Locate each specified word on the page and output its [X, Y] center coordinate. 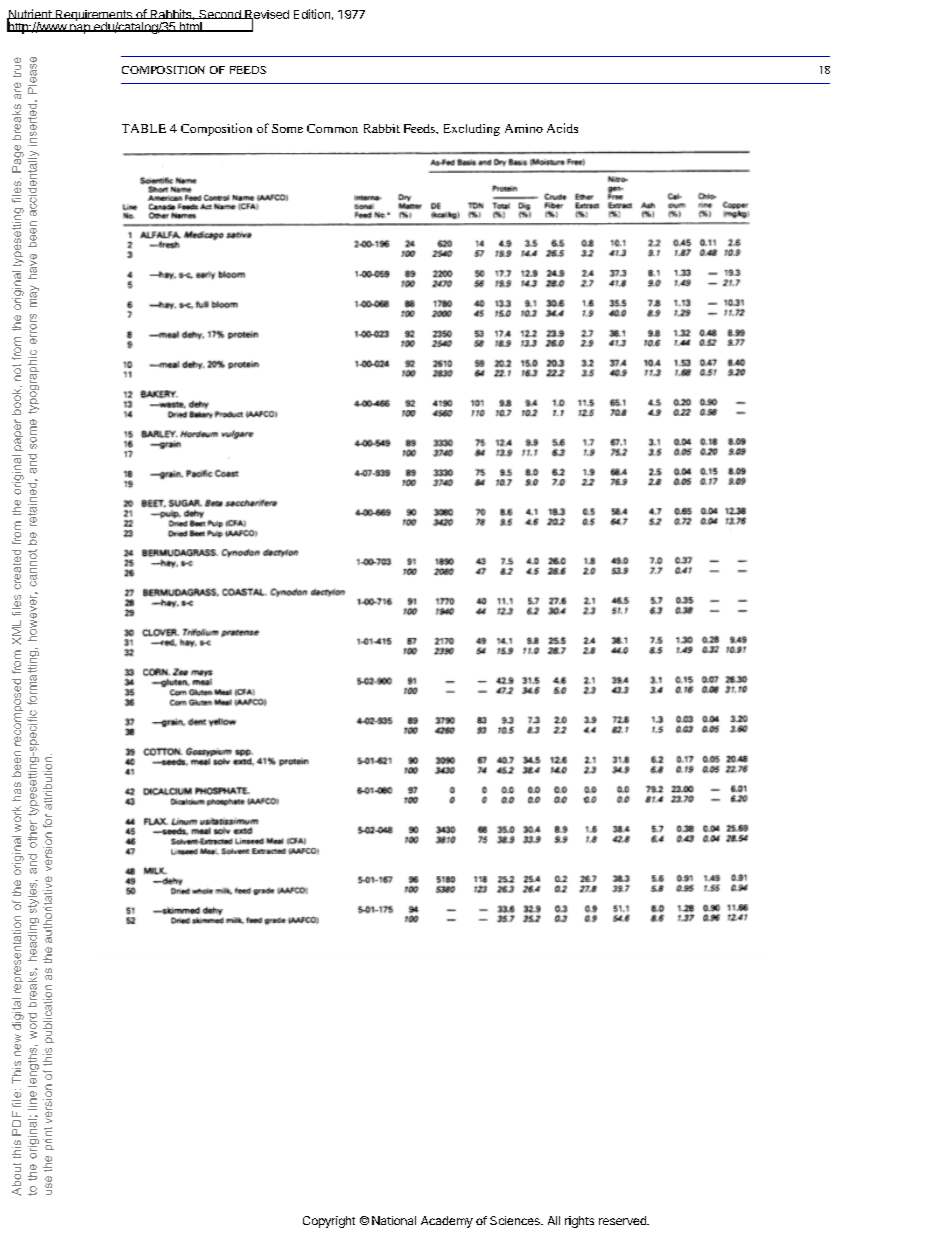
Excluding [472, 130]
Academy [447, 1222]
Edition [312, 14]
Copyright [329, 1222]
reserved [623, 1220]
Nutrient [30, 15]
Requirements [93, 17]
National [394, 1220]
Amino [524, 128]
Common [332, 128]
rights [579, 1222]
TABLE [144, 128]
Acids [562, 128]
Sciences [516, 1220]
